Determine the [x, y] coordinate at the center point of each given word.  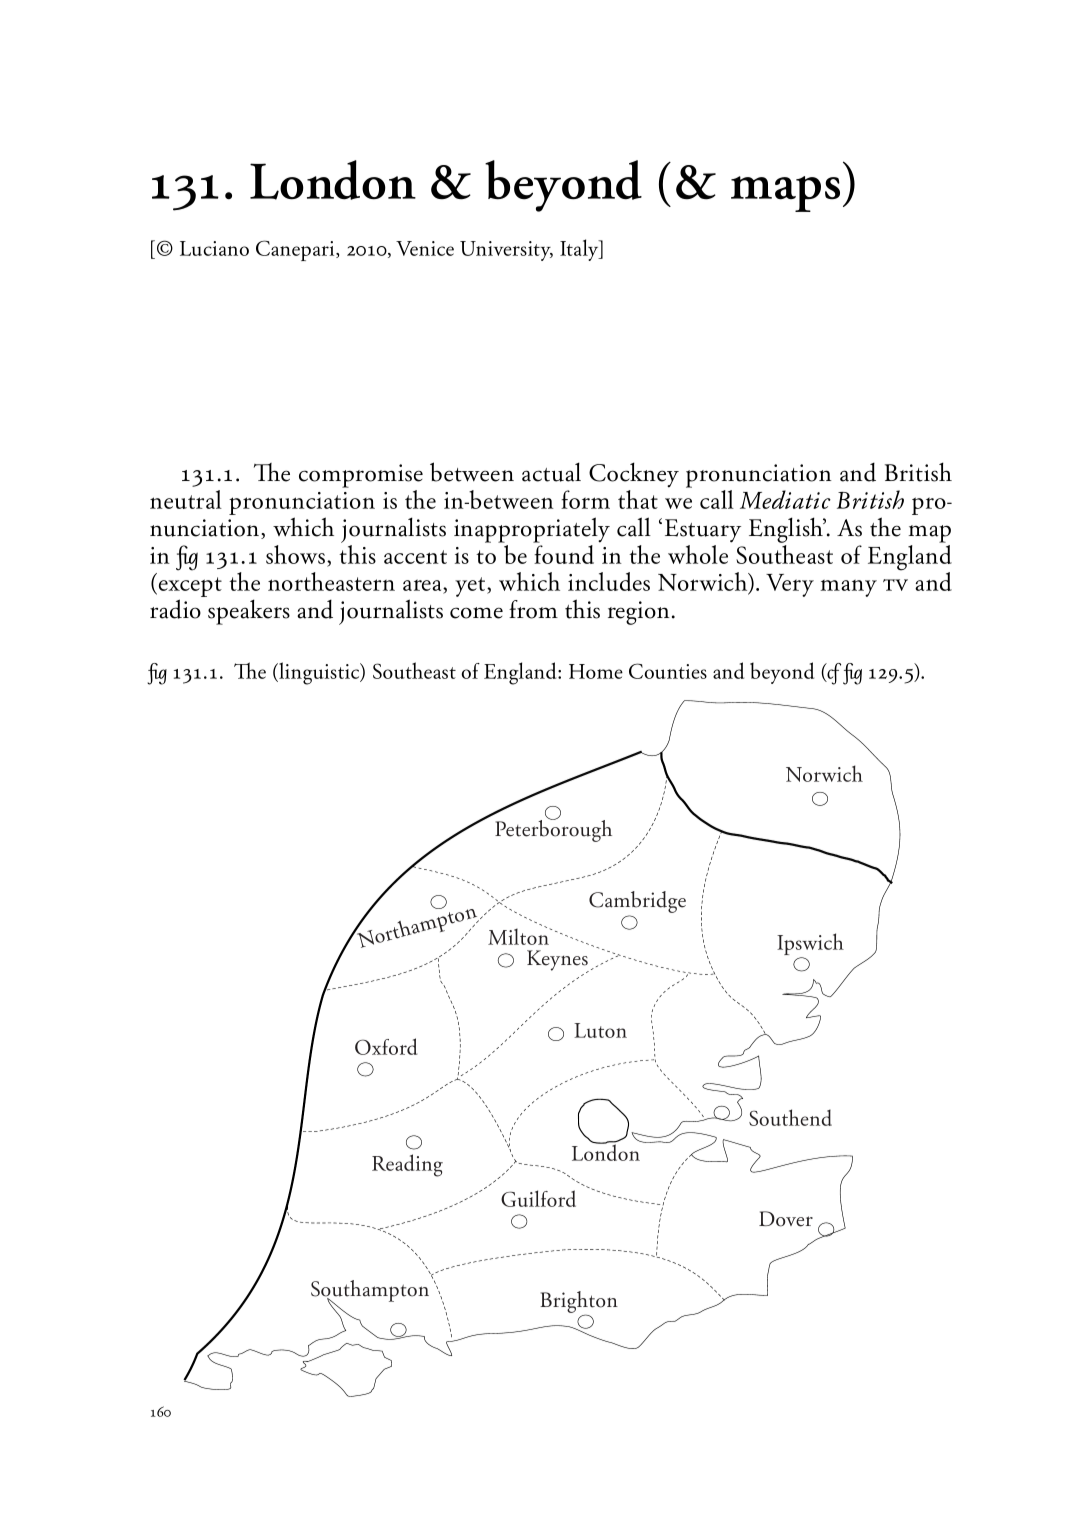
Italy [580, 250]
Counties [668, 671]
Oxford [386, 1046]
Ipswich [810, 945]
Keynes [558, 961]
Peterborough [553, 830]
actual [551, 472]
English [787, 530]
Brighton [579, 1303]
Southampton [370, 1292]
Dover [786, 1219]
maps [785, 194]
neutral [186, 499]
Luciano [214, 248]
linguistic [319, 673]
